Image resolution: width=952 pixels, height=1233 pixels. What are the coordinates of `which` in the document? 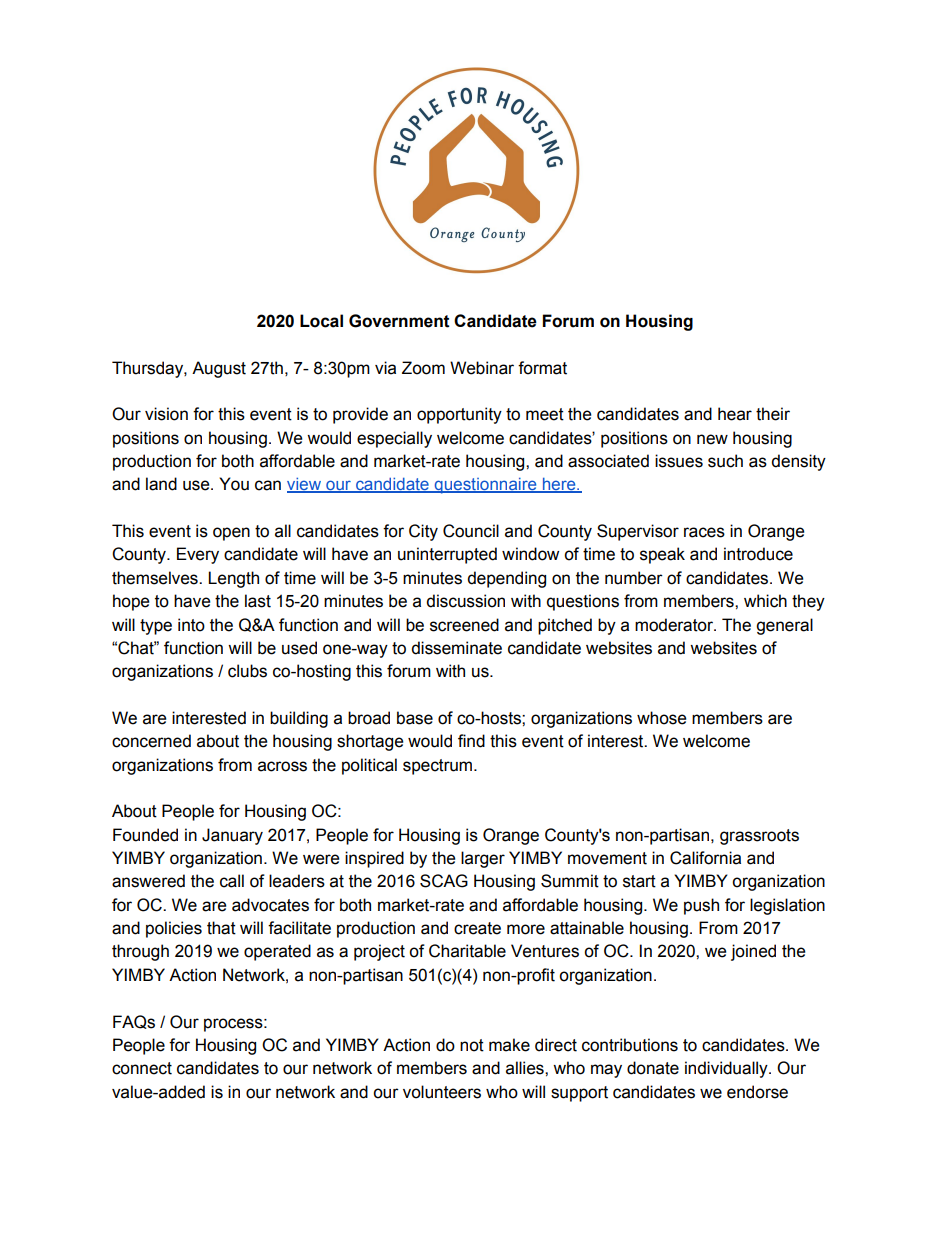 It's located at (765, 601).
